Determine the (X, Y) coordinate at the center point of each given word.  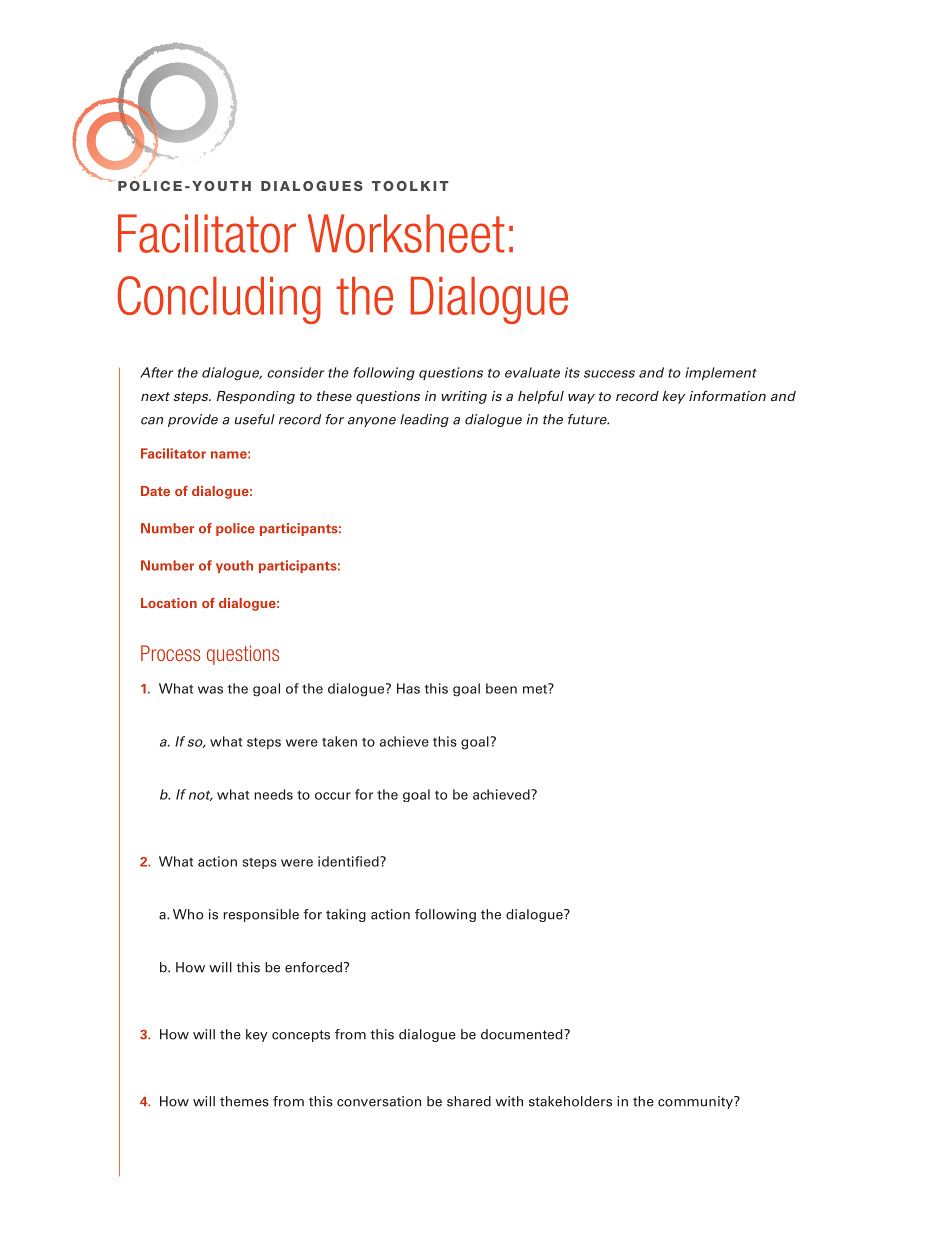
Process (170, 653)
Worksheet (406, 233)
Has (408, 688)
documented (523, 1034)
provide (193, 420)
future (588, 419)
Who (188, 914)
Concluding (219, 300)
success (609, 374)
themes (244, 1101)
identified (349, 861)
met (536, 688)
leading (424, 420)
